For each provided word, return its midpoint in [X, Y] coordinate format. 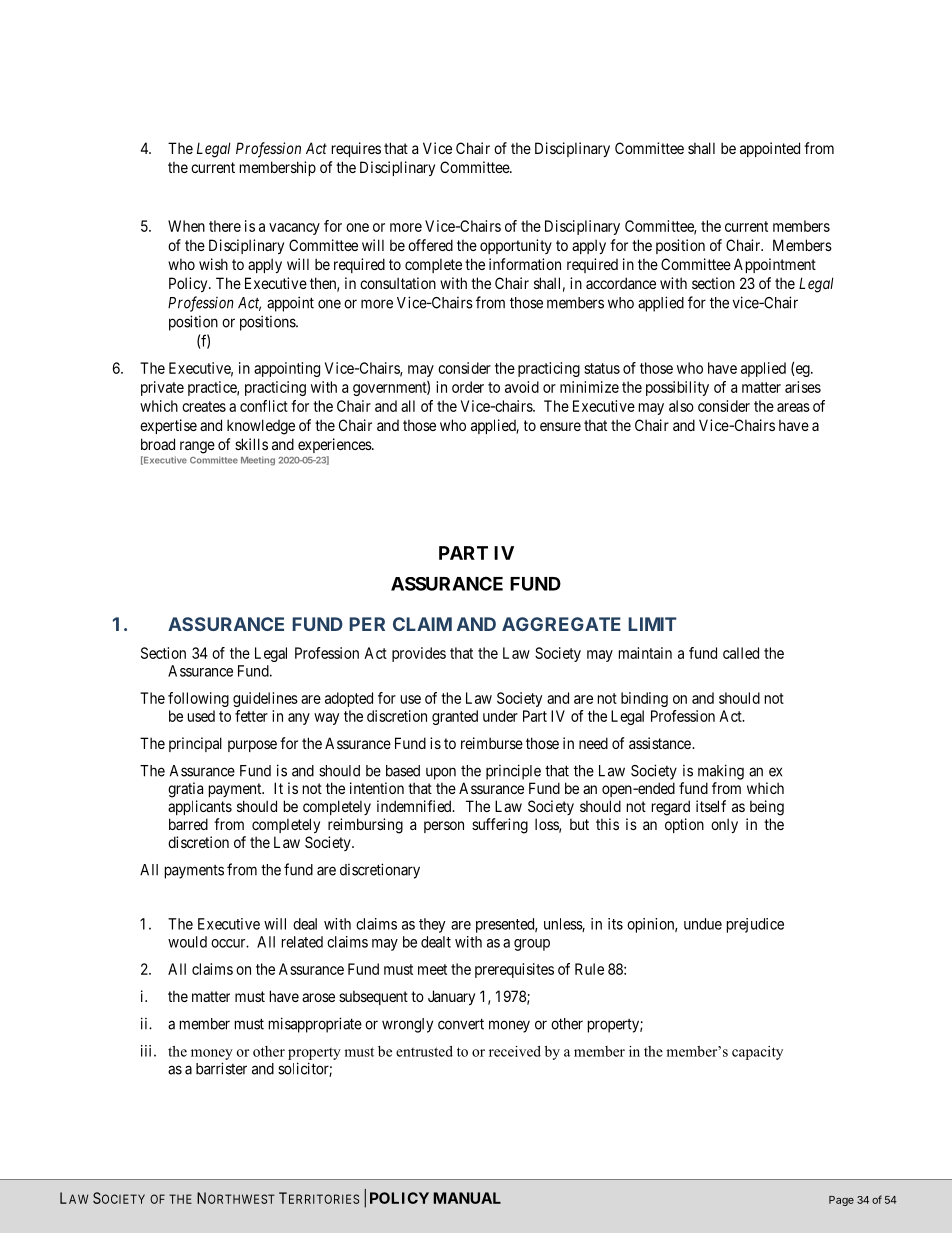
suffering [500, 826]
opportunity [516, 246]
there [225, 226]
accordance [621, 283]
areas [793, 407]
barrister [221, 1068]
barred [188, 824]
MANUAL [467, 1198]
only [724, 825]
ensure [560, 426]
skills [251, 444]
